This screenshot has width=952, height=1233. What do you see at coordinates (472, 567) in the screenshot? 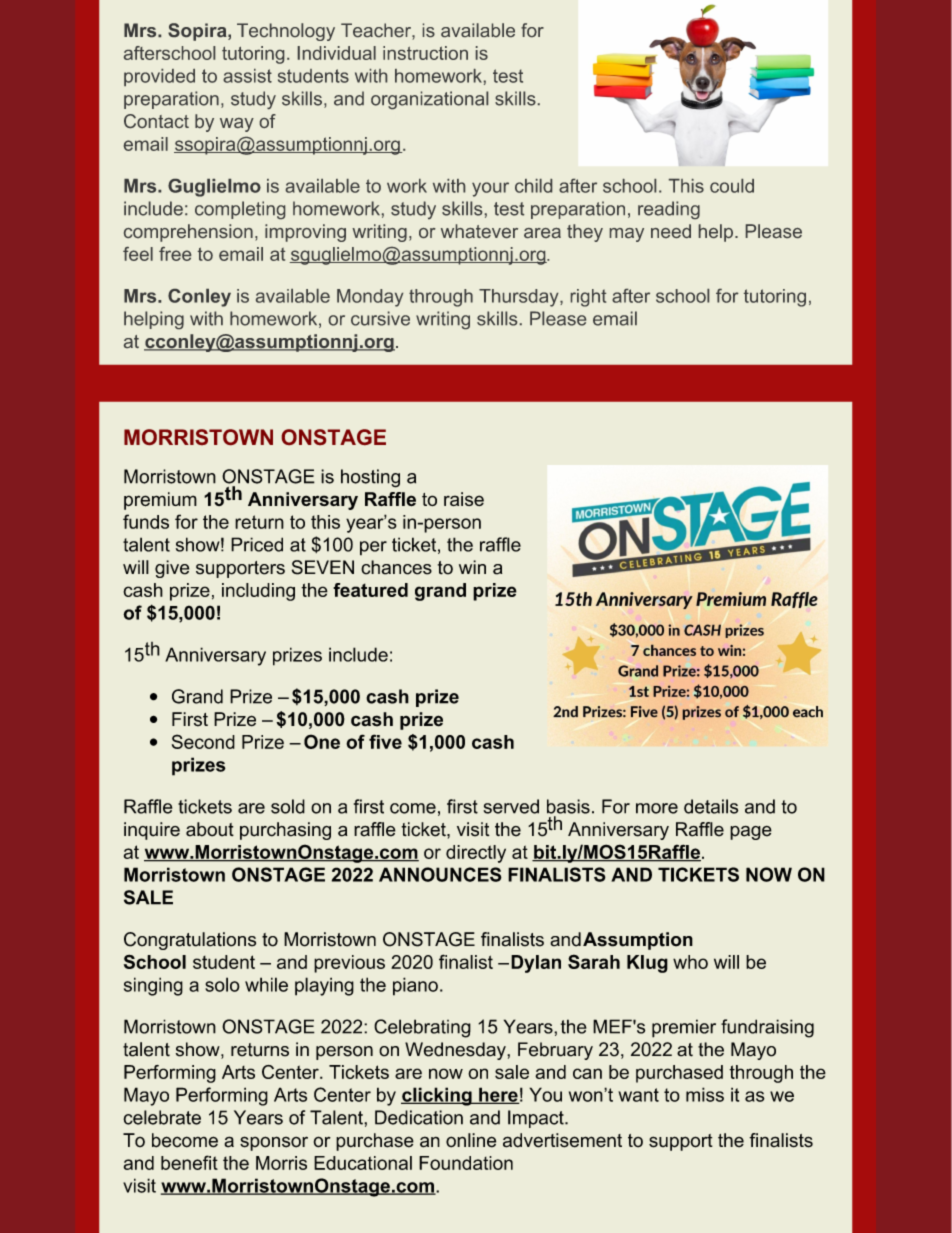
I see `win` at bounding box center [472, 567].
